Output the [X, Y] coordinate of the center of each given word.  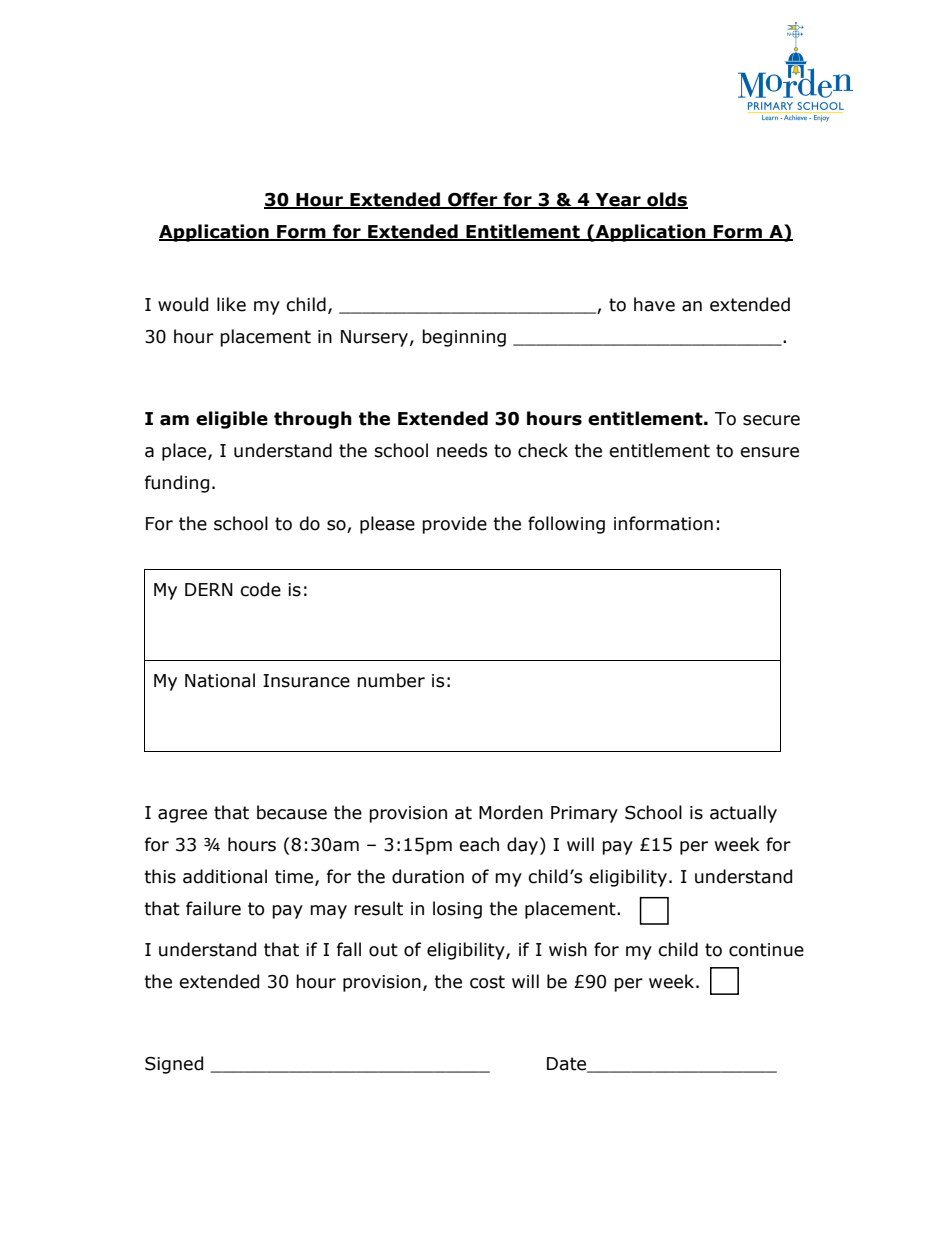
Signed [174, 1065]
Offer [473, 200]
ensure [769, 452]
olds [666, 200]
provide [454, 525]
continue [766, 950]
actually [743, 814]
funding [177, 484]
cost [487, 982]
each [479, 844]
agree [182, 816]
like [231, 304]
